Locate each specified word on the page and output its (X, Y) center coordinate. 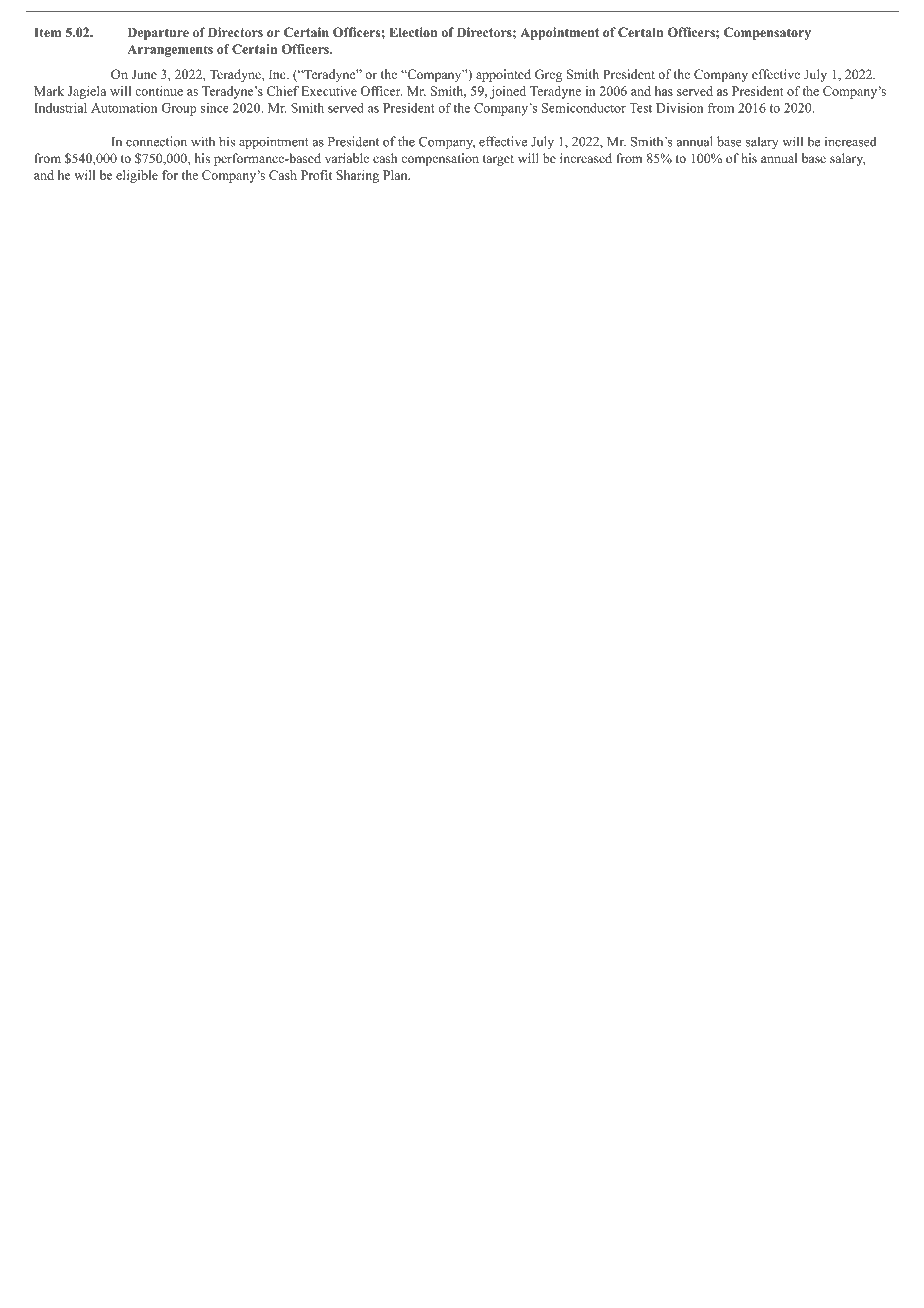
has (664, 91)
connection (156, 141)
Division (680, 108)
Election (413, 32)
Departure (158, 33)
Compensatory (767, 33)
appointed (503, 75)
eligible (137, 176)
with (203, 141)
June (144, 74)
